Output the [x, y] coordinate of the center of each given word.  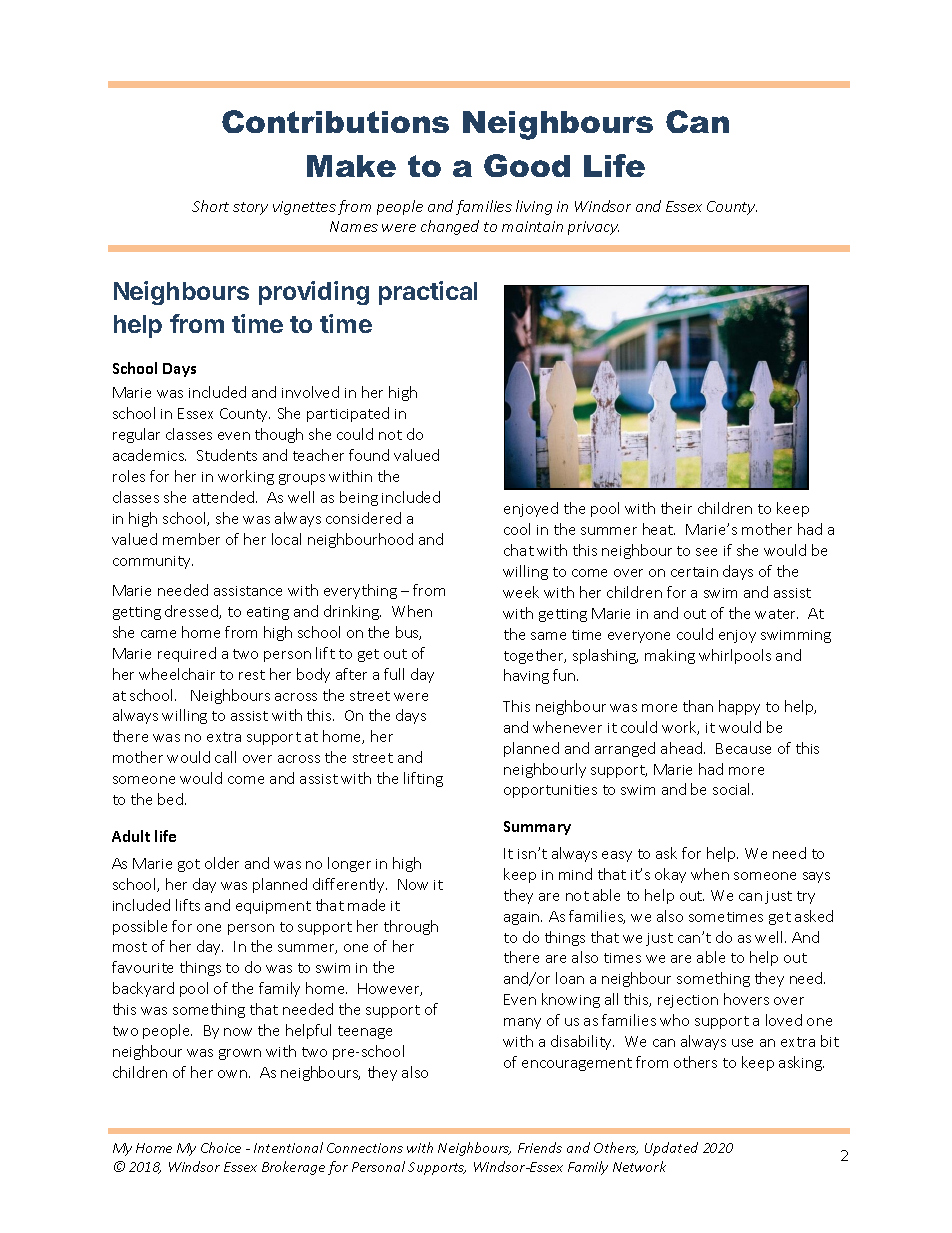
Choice [221, 1147]
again [523, 918]
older [222, 863]
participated [348, 414]
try [806, 897]
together [535, 656]
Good [527, 165]
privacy [593, 228]
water [776, 614]
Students [227, 455]
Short [210, 206]
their [676, 508]
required [187, 654]
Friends [540, 1147]
